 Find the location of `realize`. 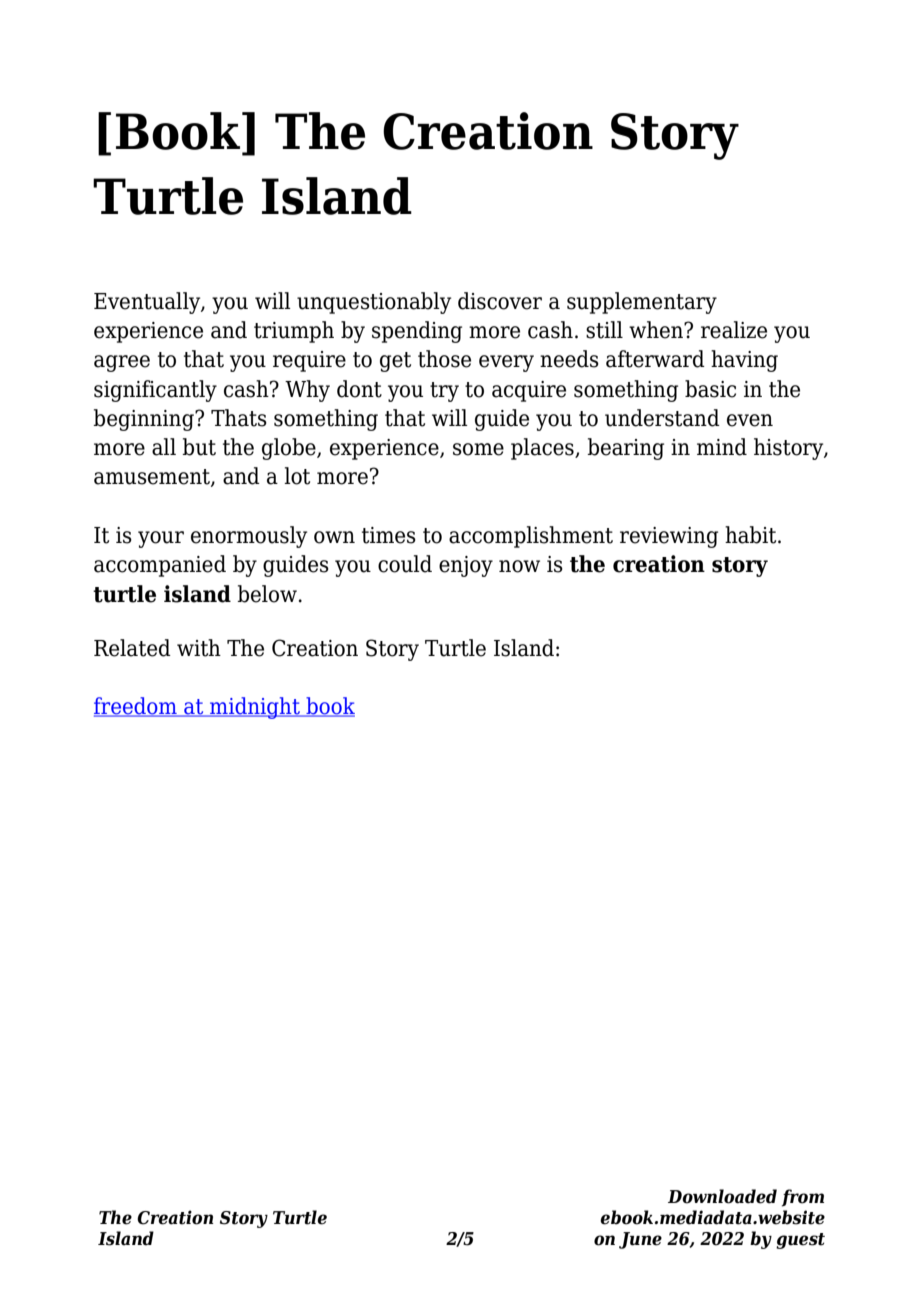

realize is located at coordinates (734, 330).
